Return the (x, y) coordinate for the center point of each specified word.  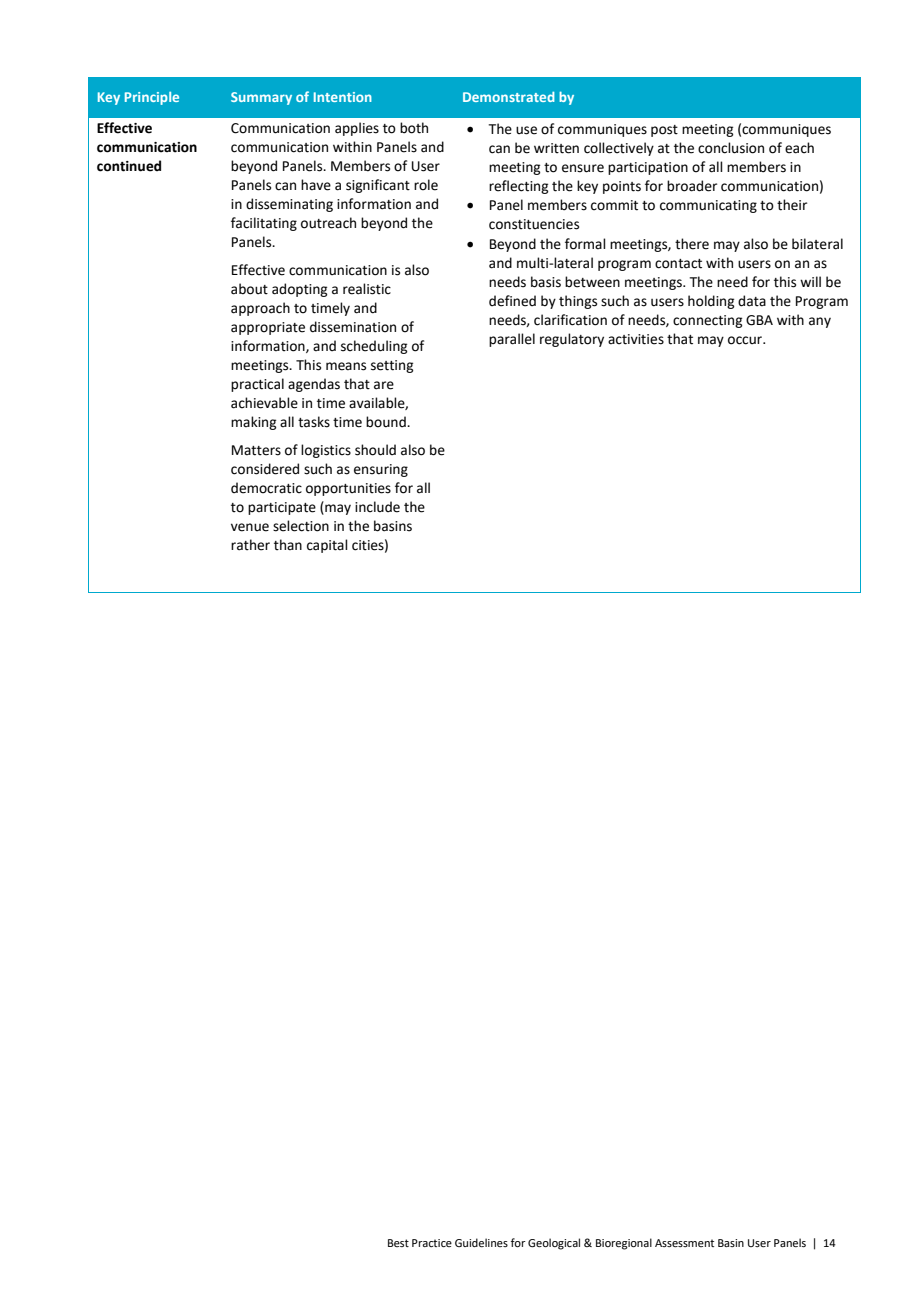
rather (250, 545)
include (377, 507)
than (288, 545)
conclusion (731, 148)
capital (327, 546)
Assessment (684, 1243)
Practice (432, 1243)
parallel (512, 340)
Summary (261, 98)
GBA (759, 320)
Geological (554, 1244)
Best (398, 1243)
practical (257, 385)
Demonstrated (509, 96)
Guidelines (481, 1242)
